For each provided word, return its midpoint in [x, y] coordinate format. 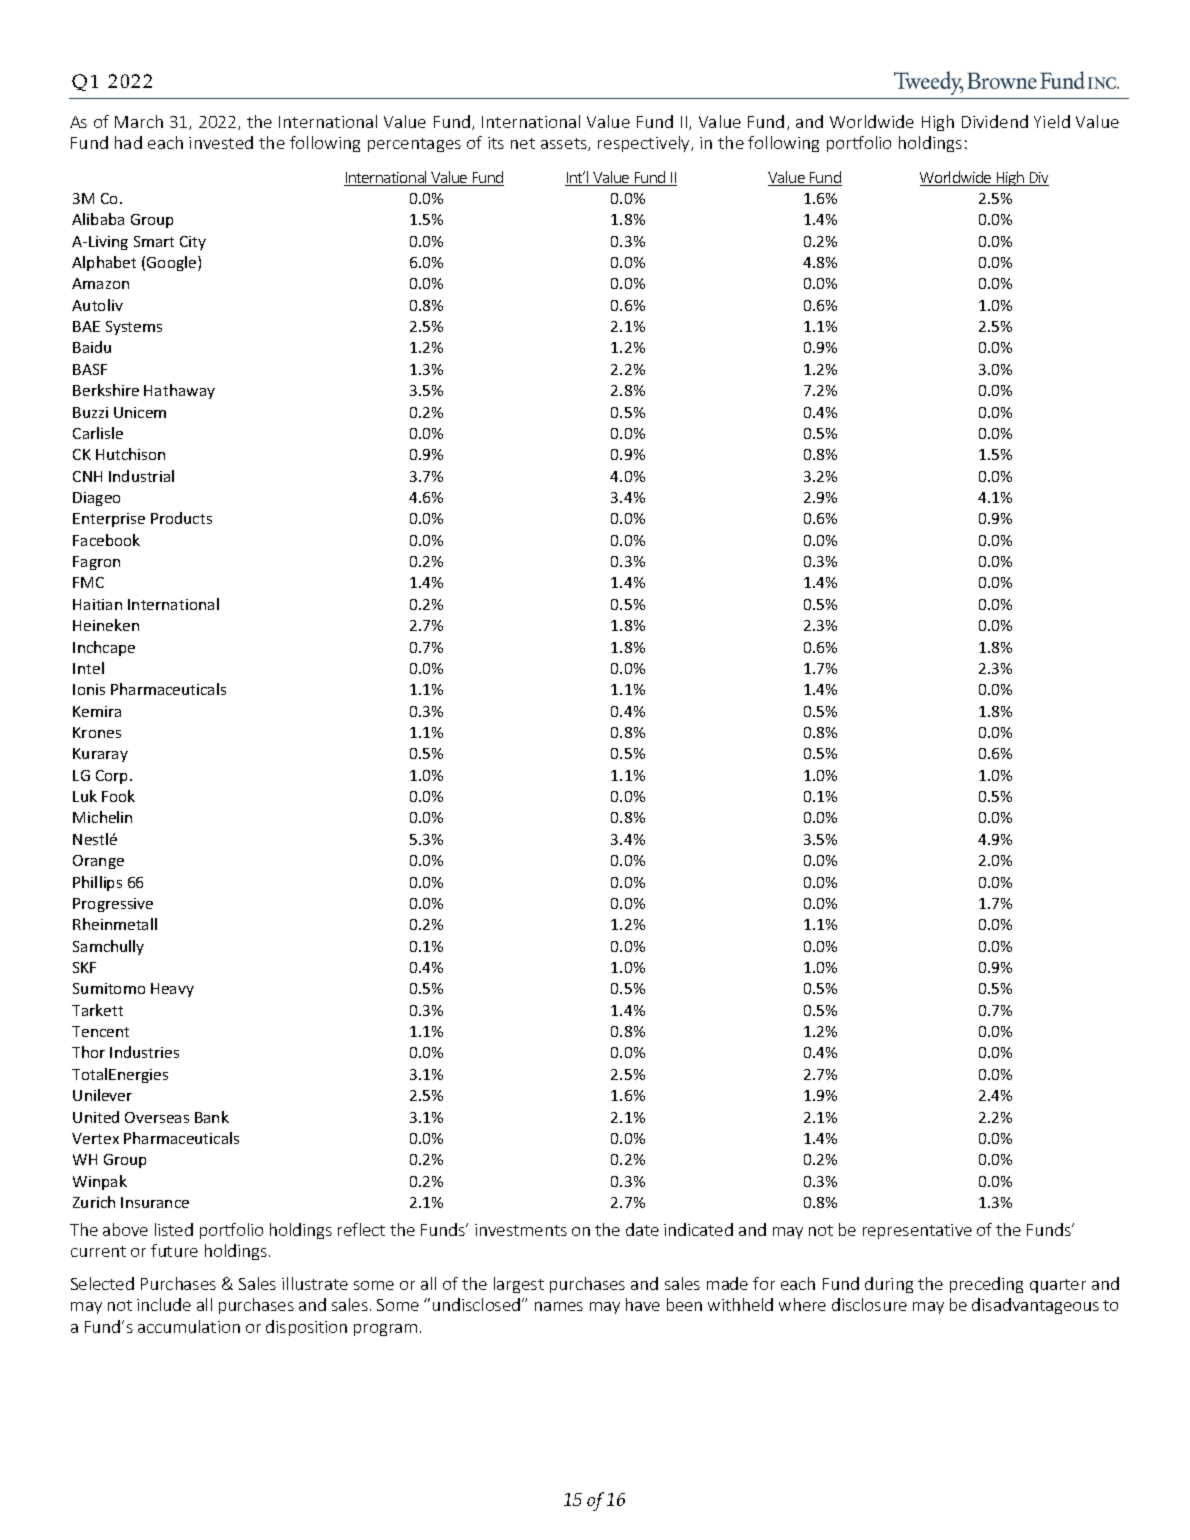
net [523, 143]
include [164, 1304]
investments [521, 1230]
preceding [986, 1285]
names [559, 1306]
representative [917, 1231]
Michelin [102, 817]
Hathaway [179, 391]
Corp [113, 777]
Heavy [172, 990]
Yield [1052, 121]
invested [221, 142]
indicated [698, 1229]
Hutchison [130, 454]
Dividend [995, 121]
